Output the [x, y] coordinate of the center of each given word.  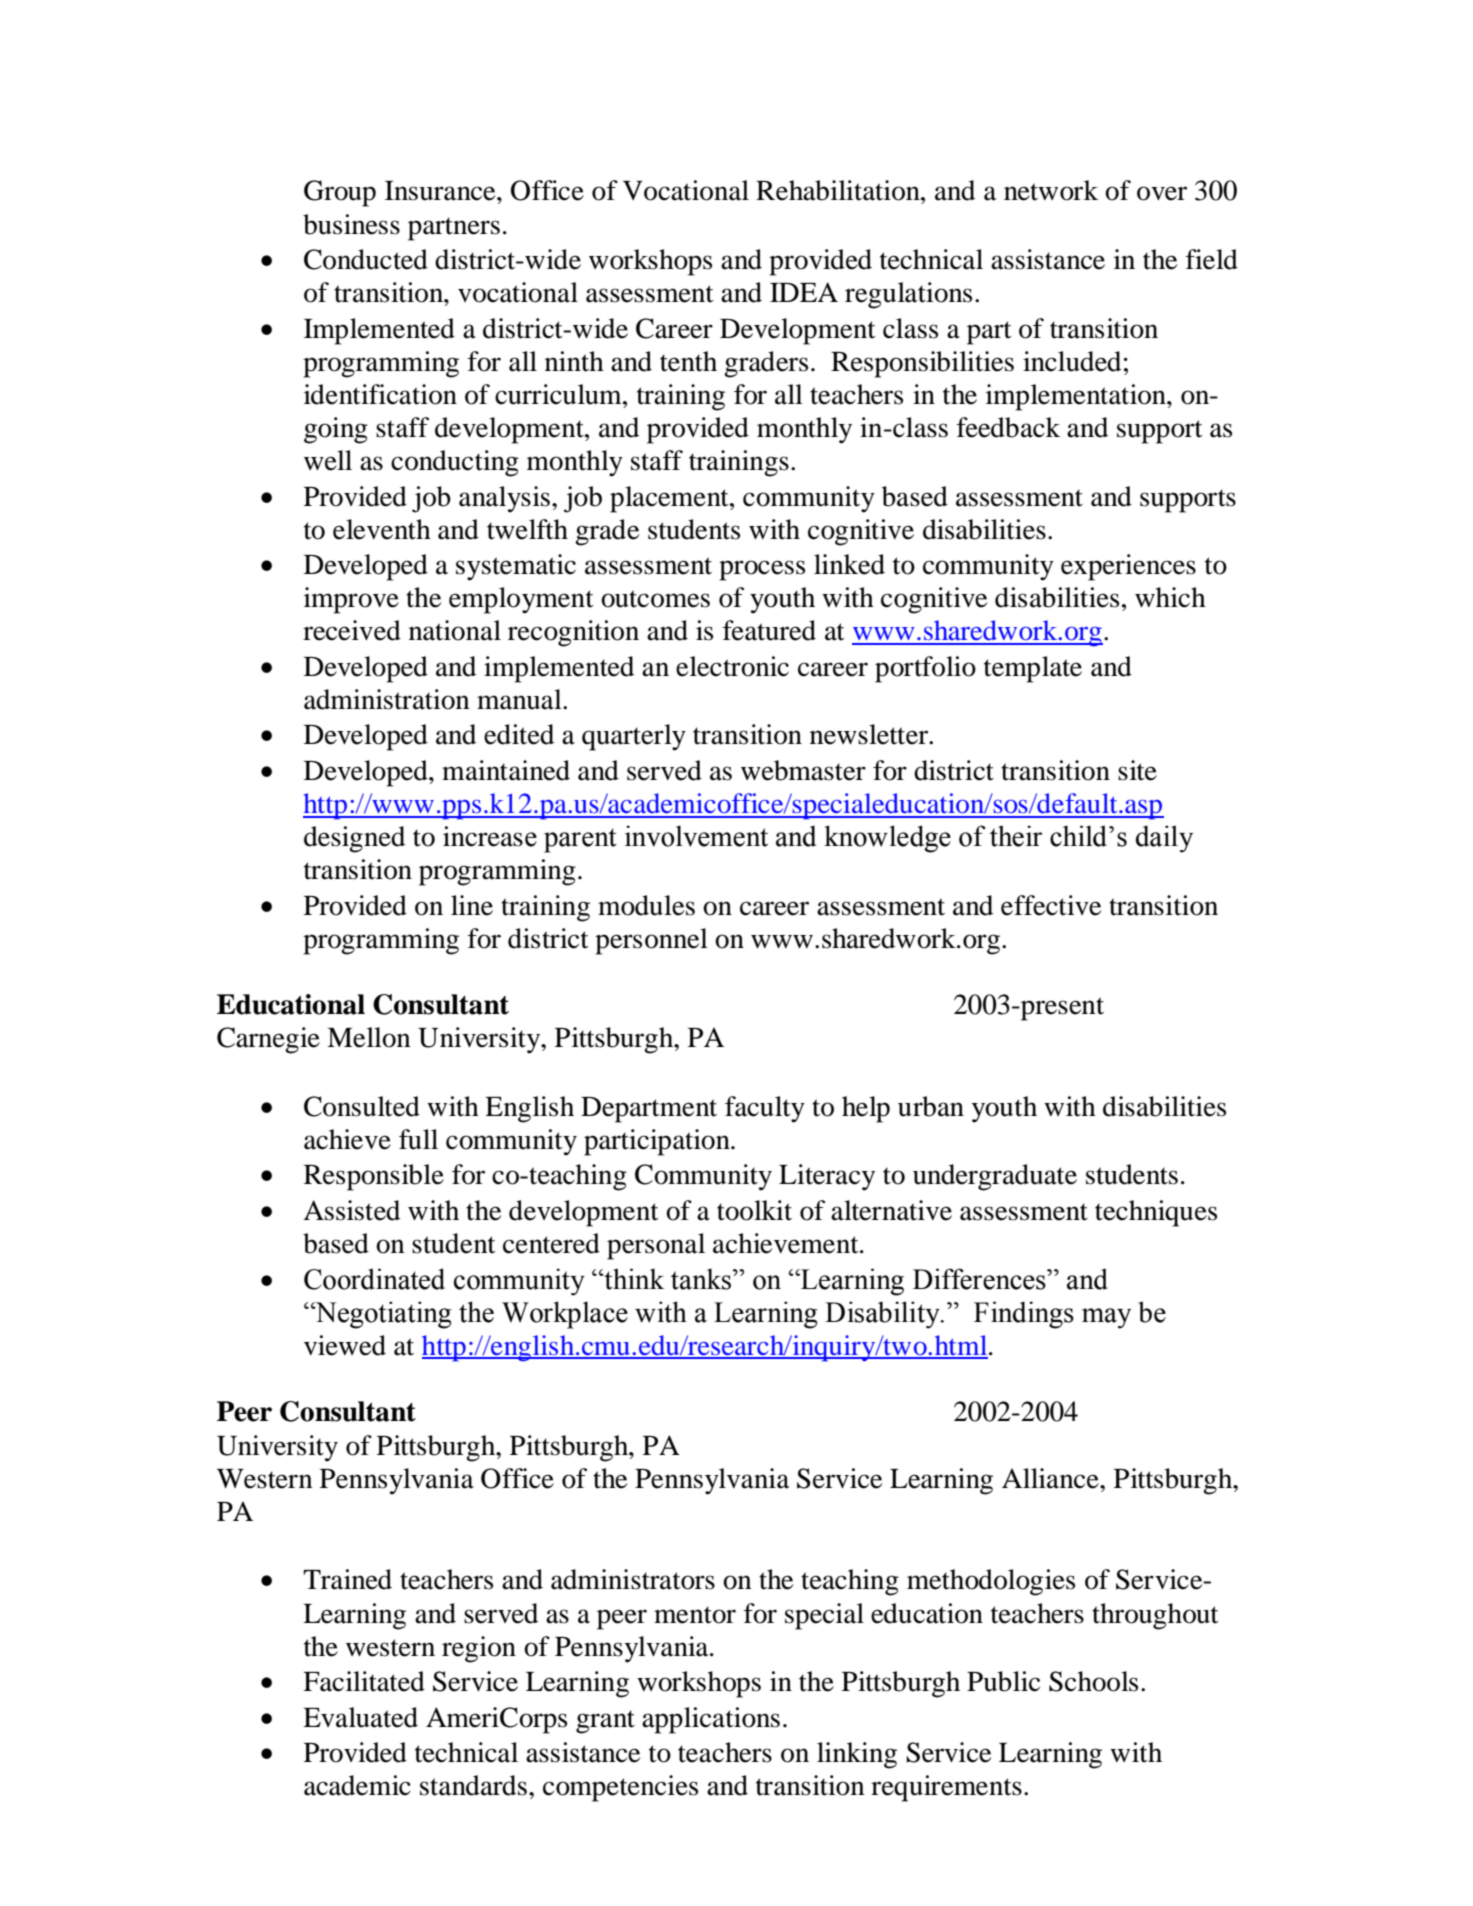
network [1051, 190]
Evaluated [360, 1717]
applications [711, 1720]
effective [1051, 905]
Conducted [366, 259]
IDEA [804, 292]
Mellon [369, 1037]
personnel [651, 941]
